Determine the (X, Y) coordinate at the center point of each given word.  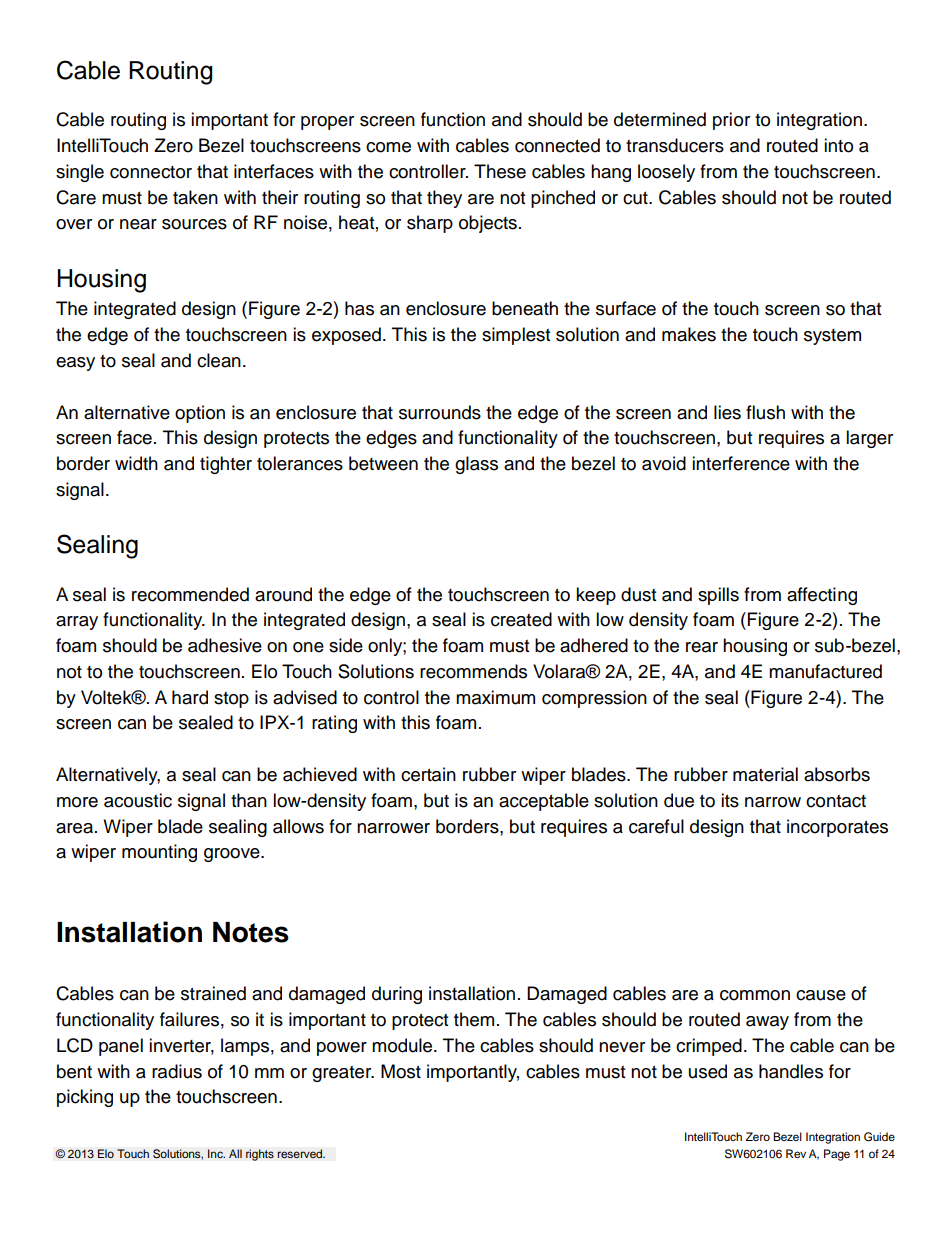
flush (765, 412)
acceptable (544, 802)
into (838, 145)
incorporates (837, 828)
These (500, 171)
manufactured (825, 671)
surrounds (440, 412)
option (200, 414)
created (521, 619)
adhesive (225, 645)
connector (151, 172)
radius (177, 1071)
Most (401, 1071)
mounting (159, 853)
